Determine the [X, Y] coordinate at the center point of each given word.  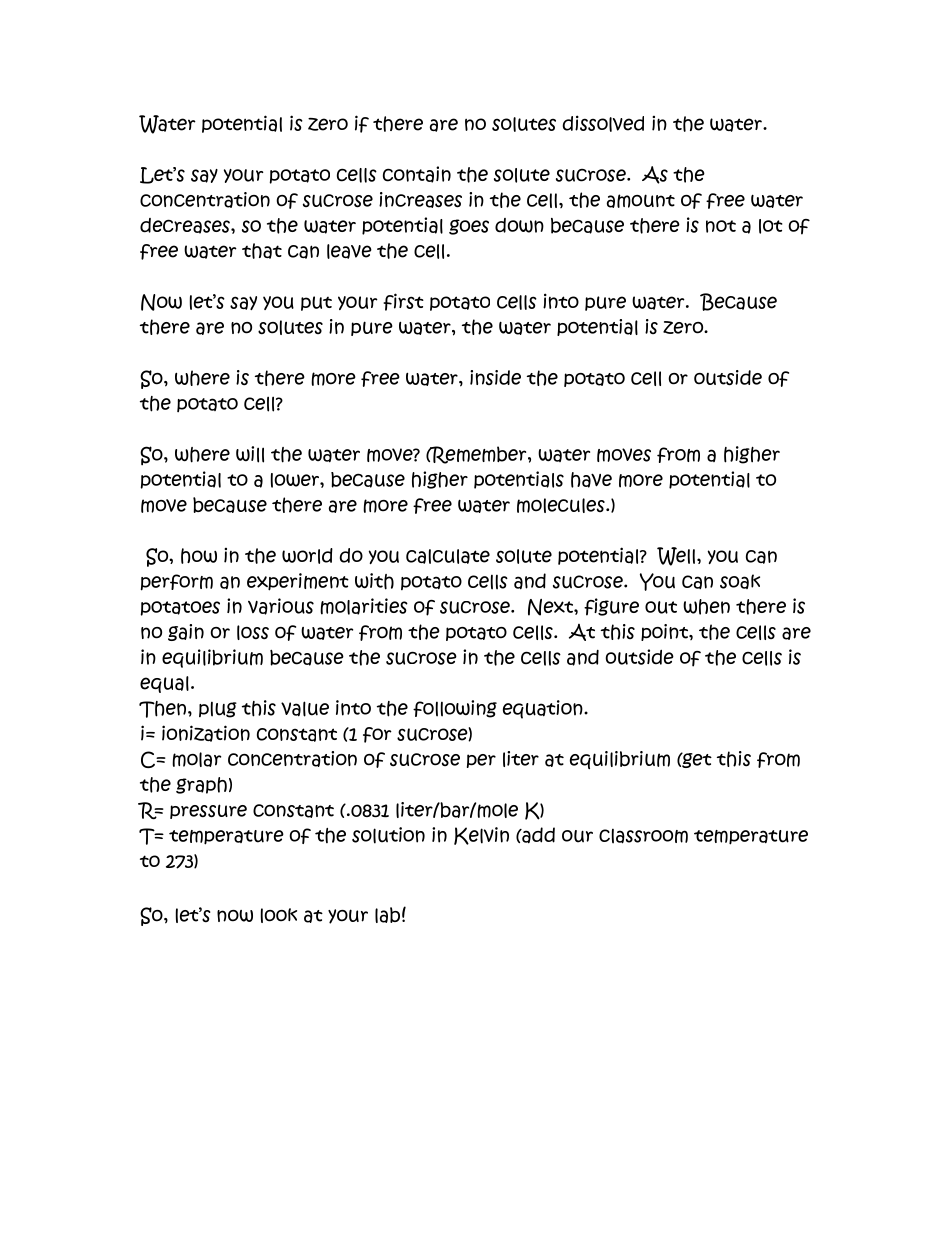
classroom [643, 836]
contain [417, 174]
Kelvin [481, 836]
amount [641, 201]
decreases [186, 226]
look [279, 915]
